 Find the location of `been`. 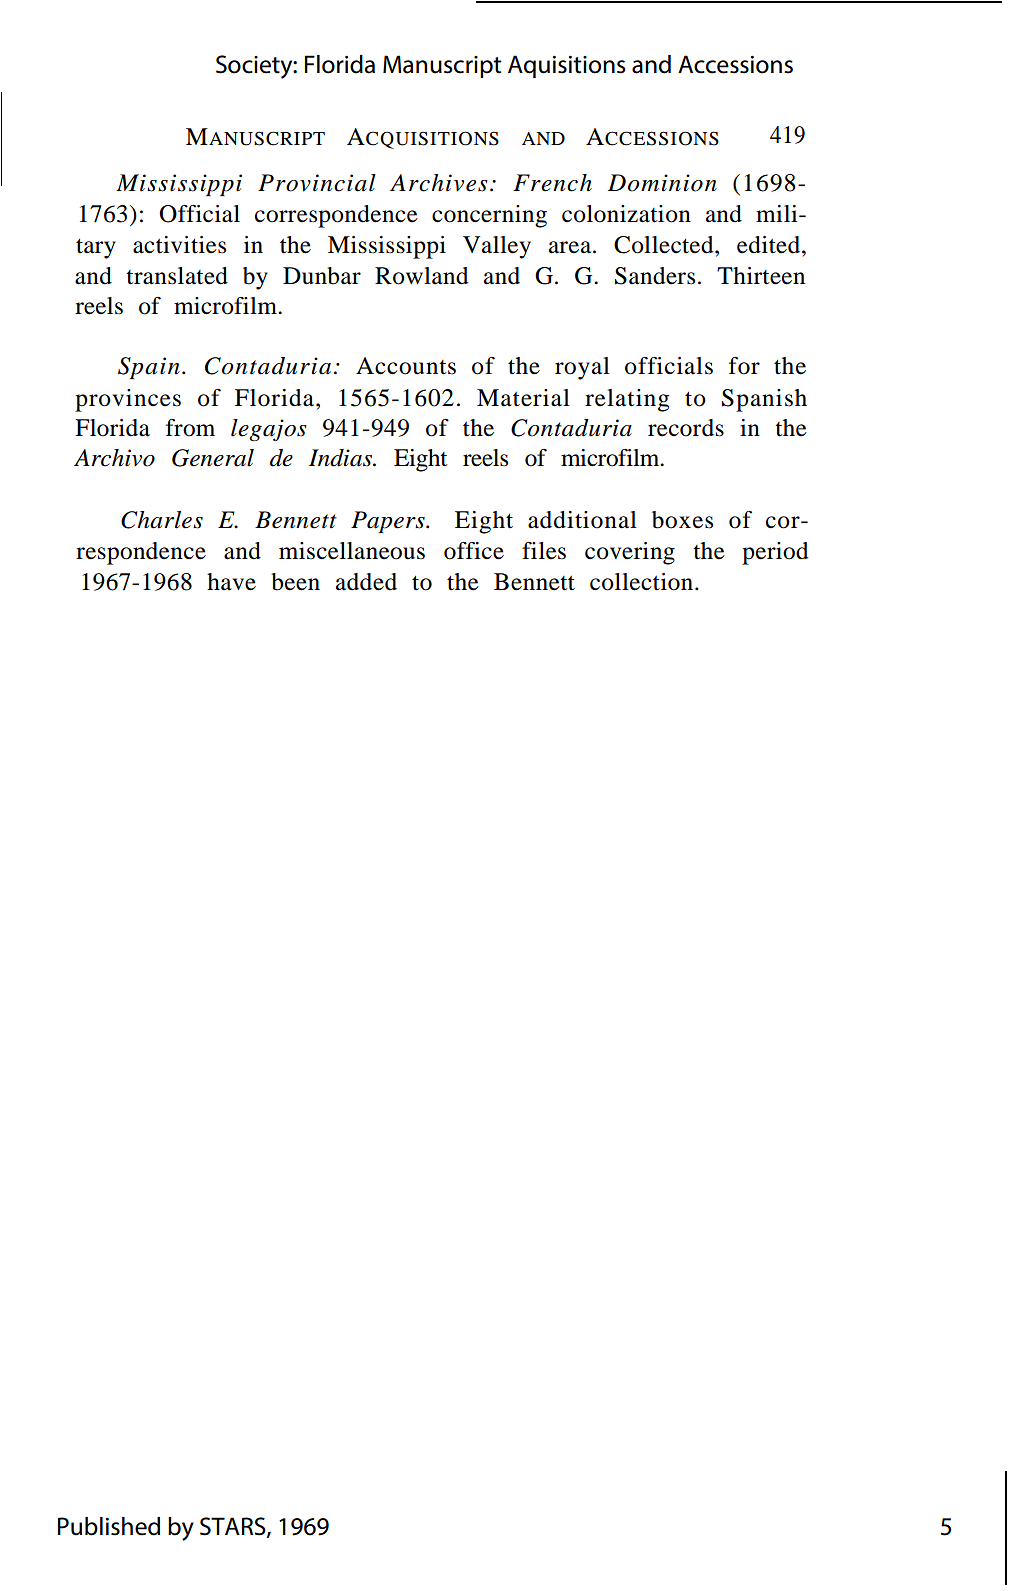

been is located at coordinates (295, 582).
